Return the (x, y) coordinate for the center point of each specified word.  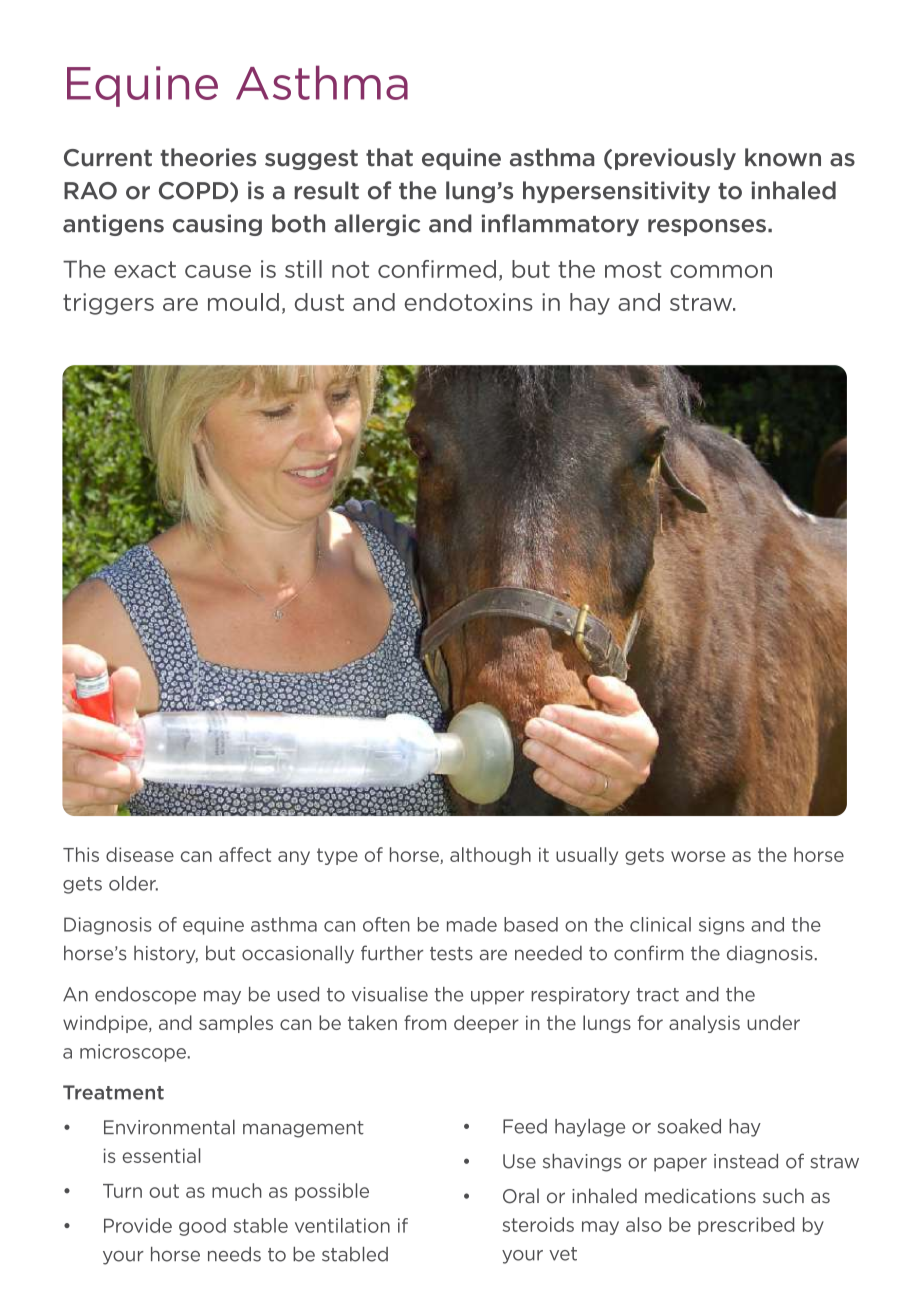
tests (451, 954)
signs (722, 926)
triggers (108, 304)
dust (319, 302)
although (490, 856)
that (389, 157)
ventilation (342, 1225)
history (166, 954)
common (721, 271)
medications (700, 1196)
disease (140, 854)
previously (675, 159)
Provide (138, 1225)
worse (698, 856)
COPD (195, 192)
